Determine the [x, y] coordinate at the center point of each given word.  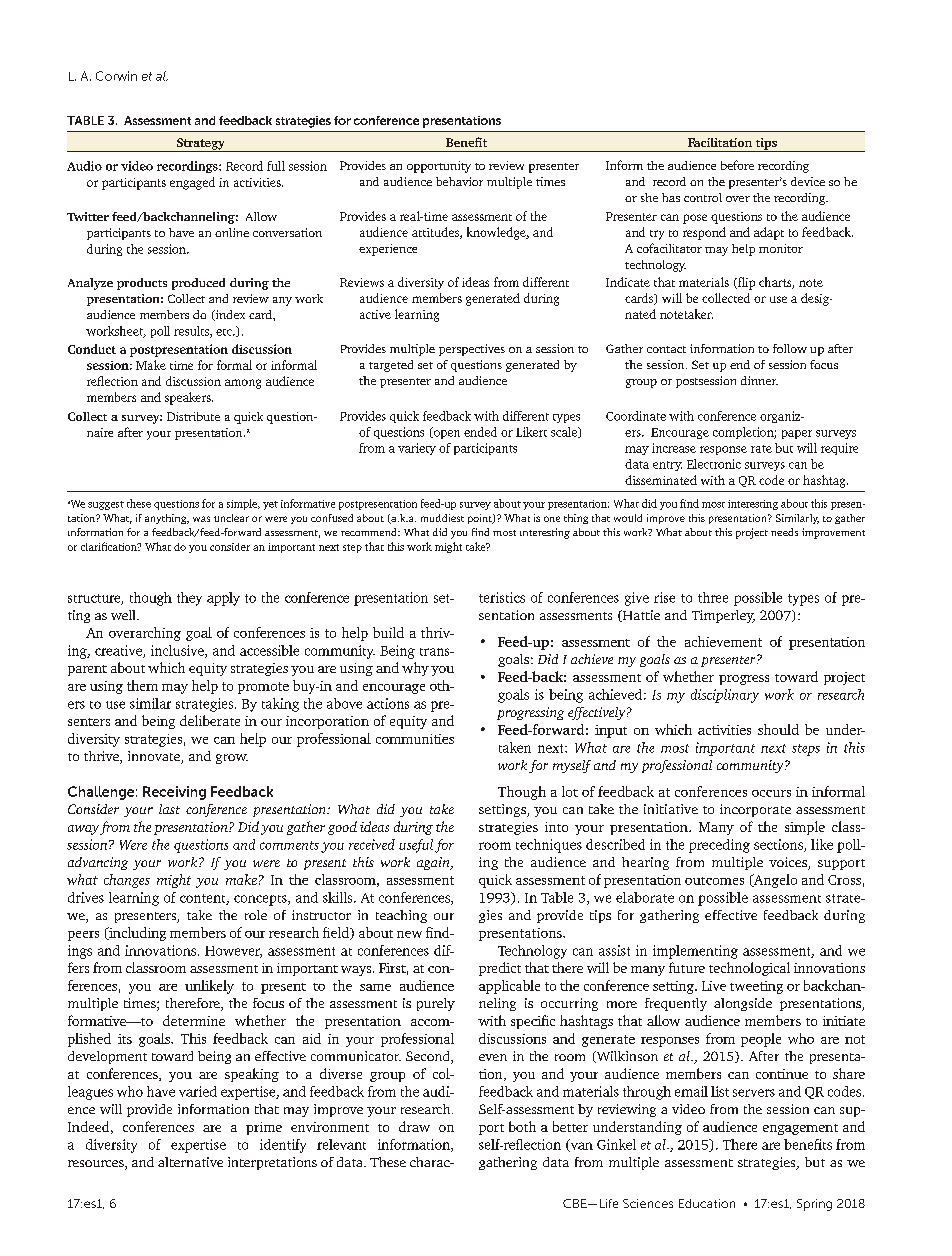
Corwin [116, 76]
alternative [190, 1162]
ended [480, 432]
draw [414, 1126]
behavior [459, 181]
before [737, 165]
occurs [771, 793]
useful [416, 846]
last [169, 809]
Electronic [714, 464]
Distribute [193, 416]
